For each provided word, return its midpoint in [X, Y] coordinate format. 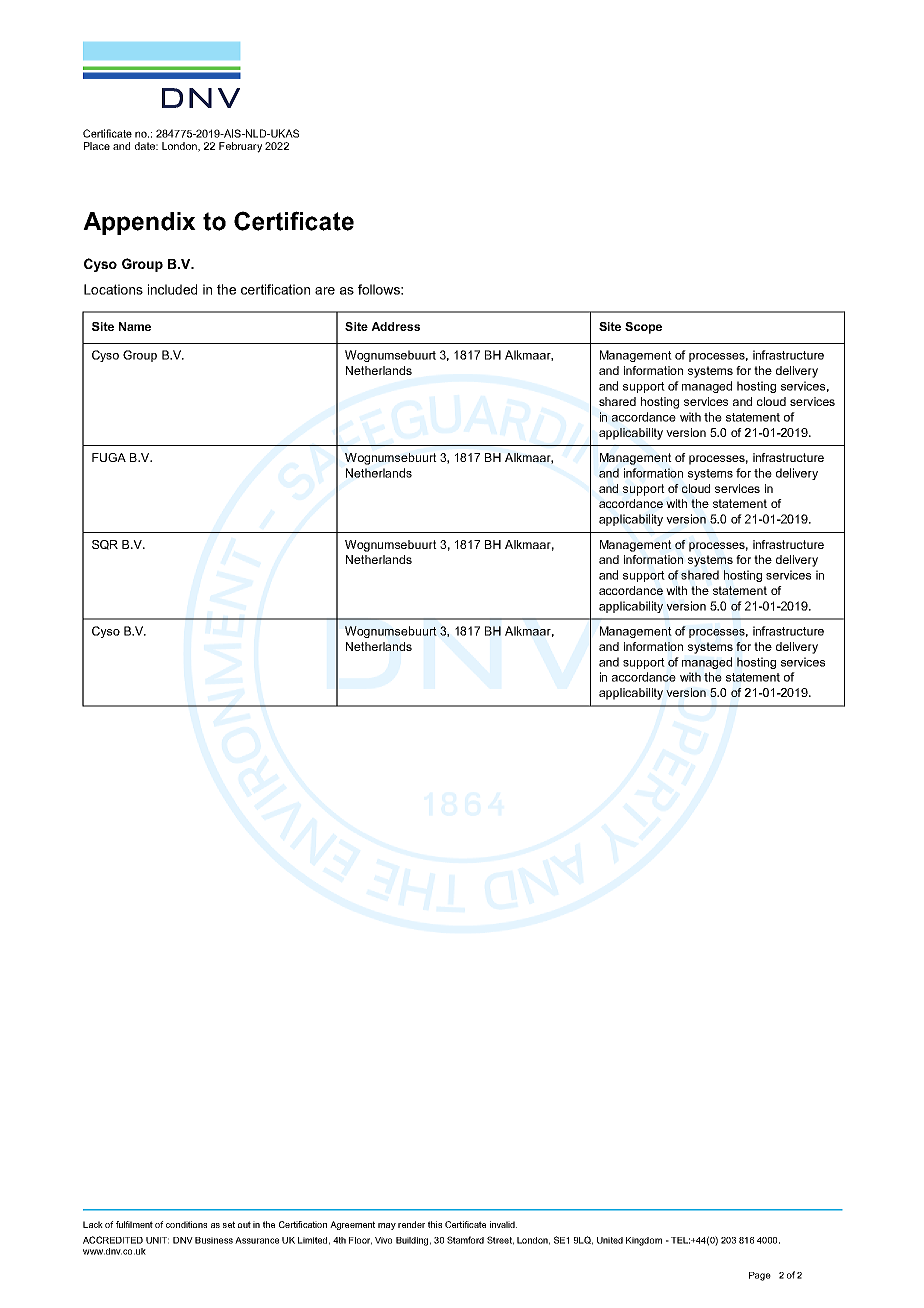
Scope [643, 328]
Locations [113, 289]
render [411, 1224]
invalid [503, 1224]
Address [395, 326]
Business [214, 1240]
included [172, 289]
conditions [186, 1224]
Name [135, 326]
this [435, 1224]
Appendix [139, 223]
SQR [105, 545]
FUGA [109, 457]
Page [760, 1276]
